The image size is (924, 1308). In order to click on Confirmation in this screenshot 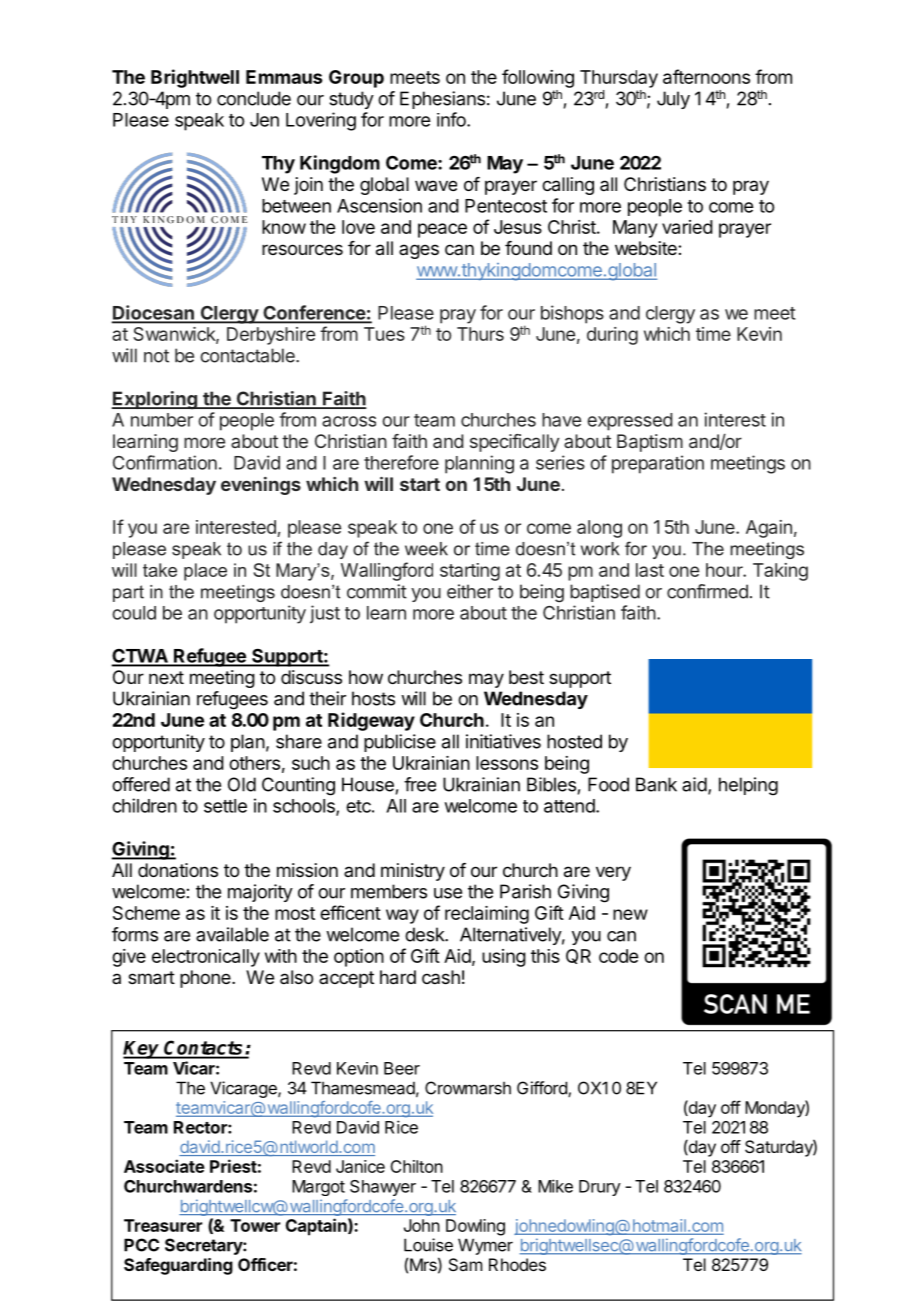, I will do `click(165, 462)`.
